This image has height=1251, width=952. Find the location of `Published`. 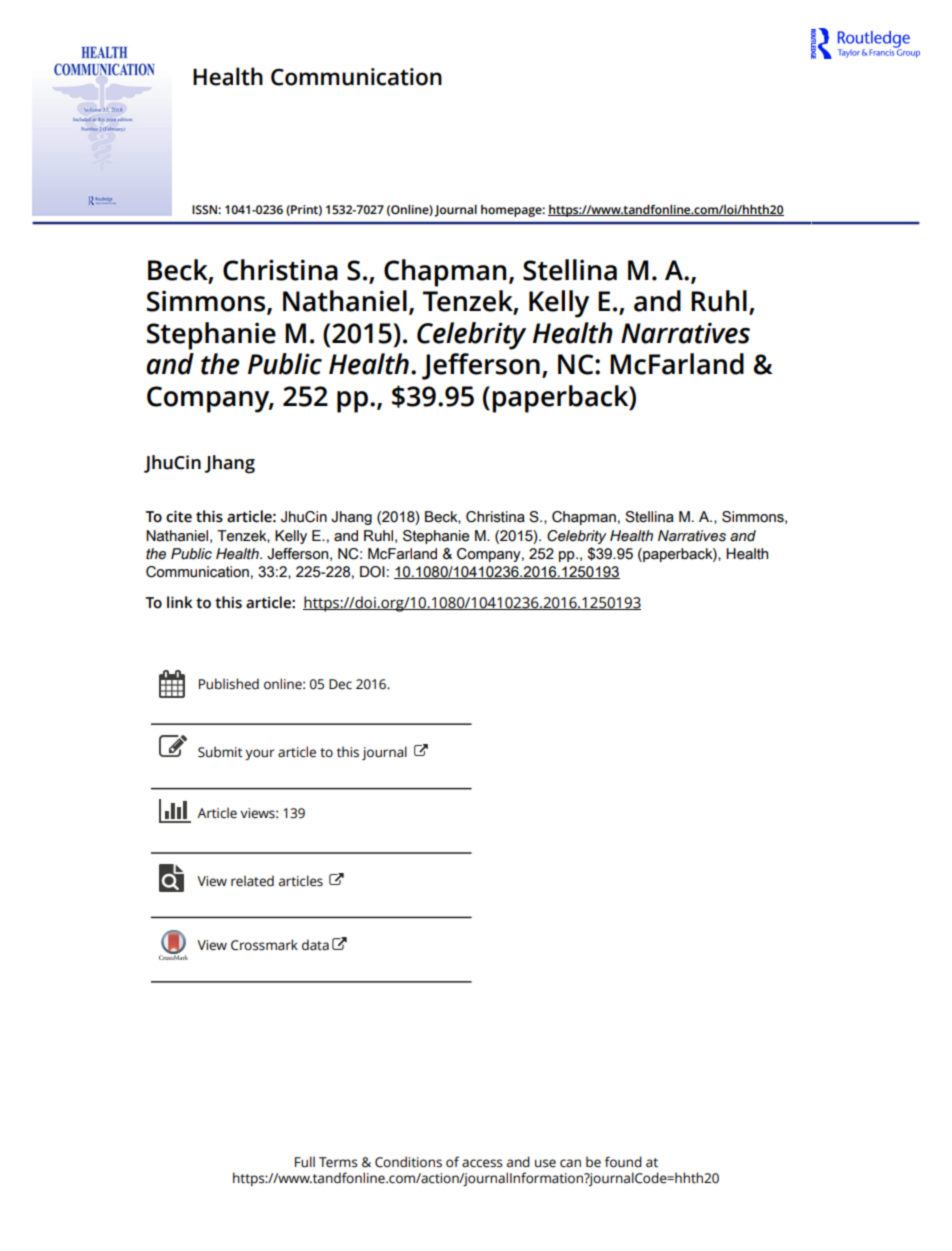

Published is located at coordinates (229, 684).
